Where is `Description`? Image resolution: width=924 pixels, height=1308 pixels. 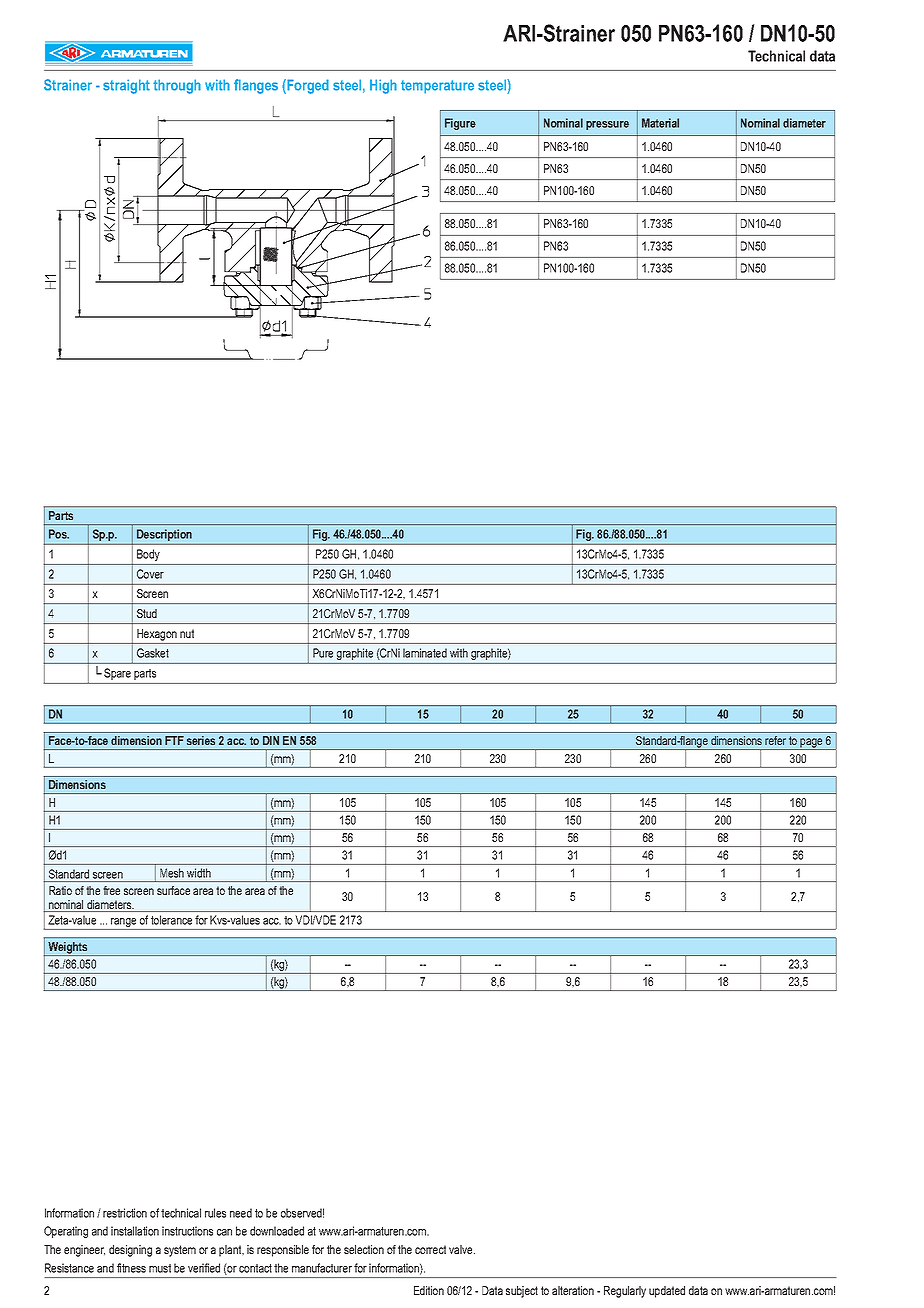
Description is located at coordinates (164, 535).
